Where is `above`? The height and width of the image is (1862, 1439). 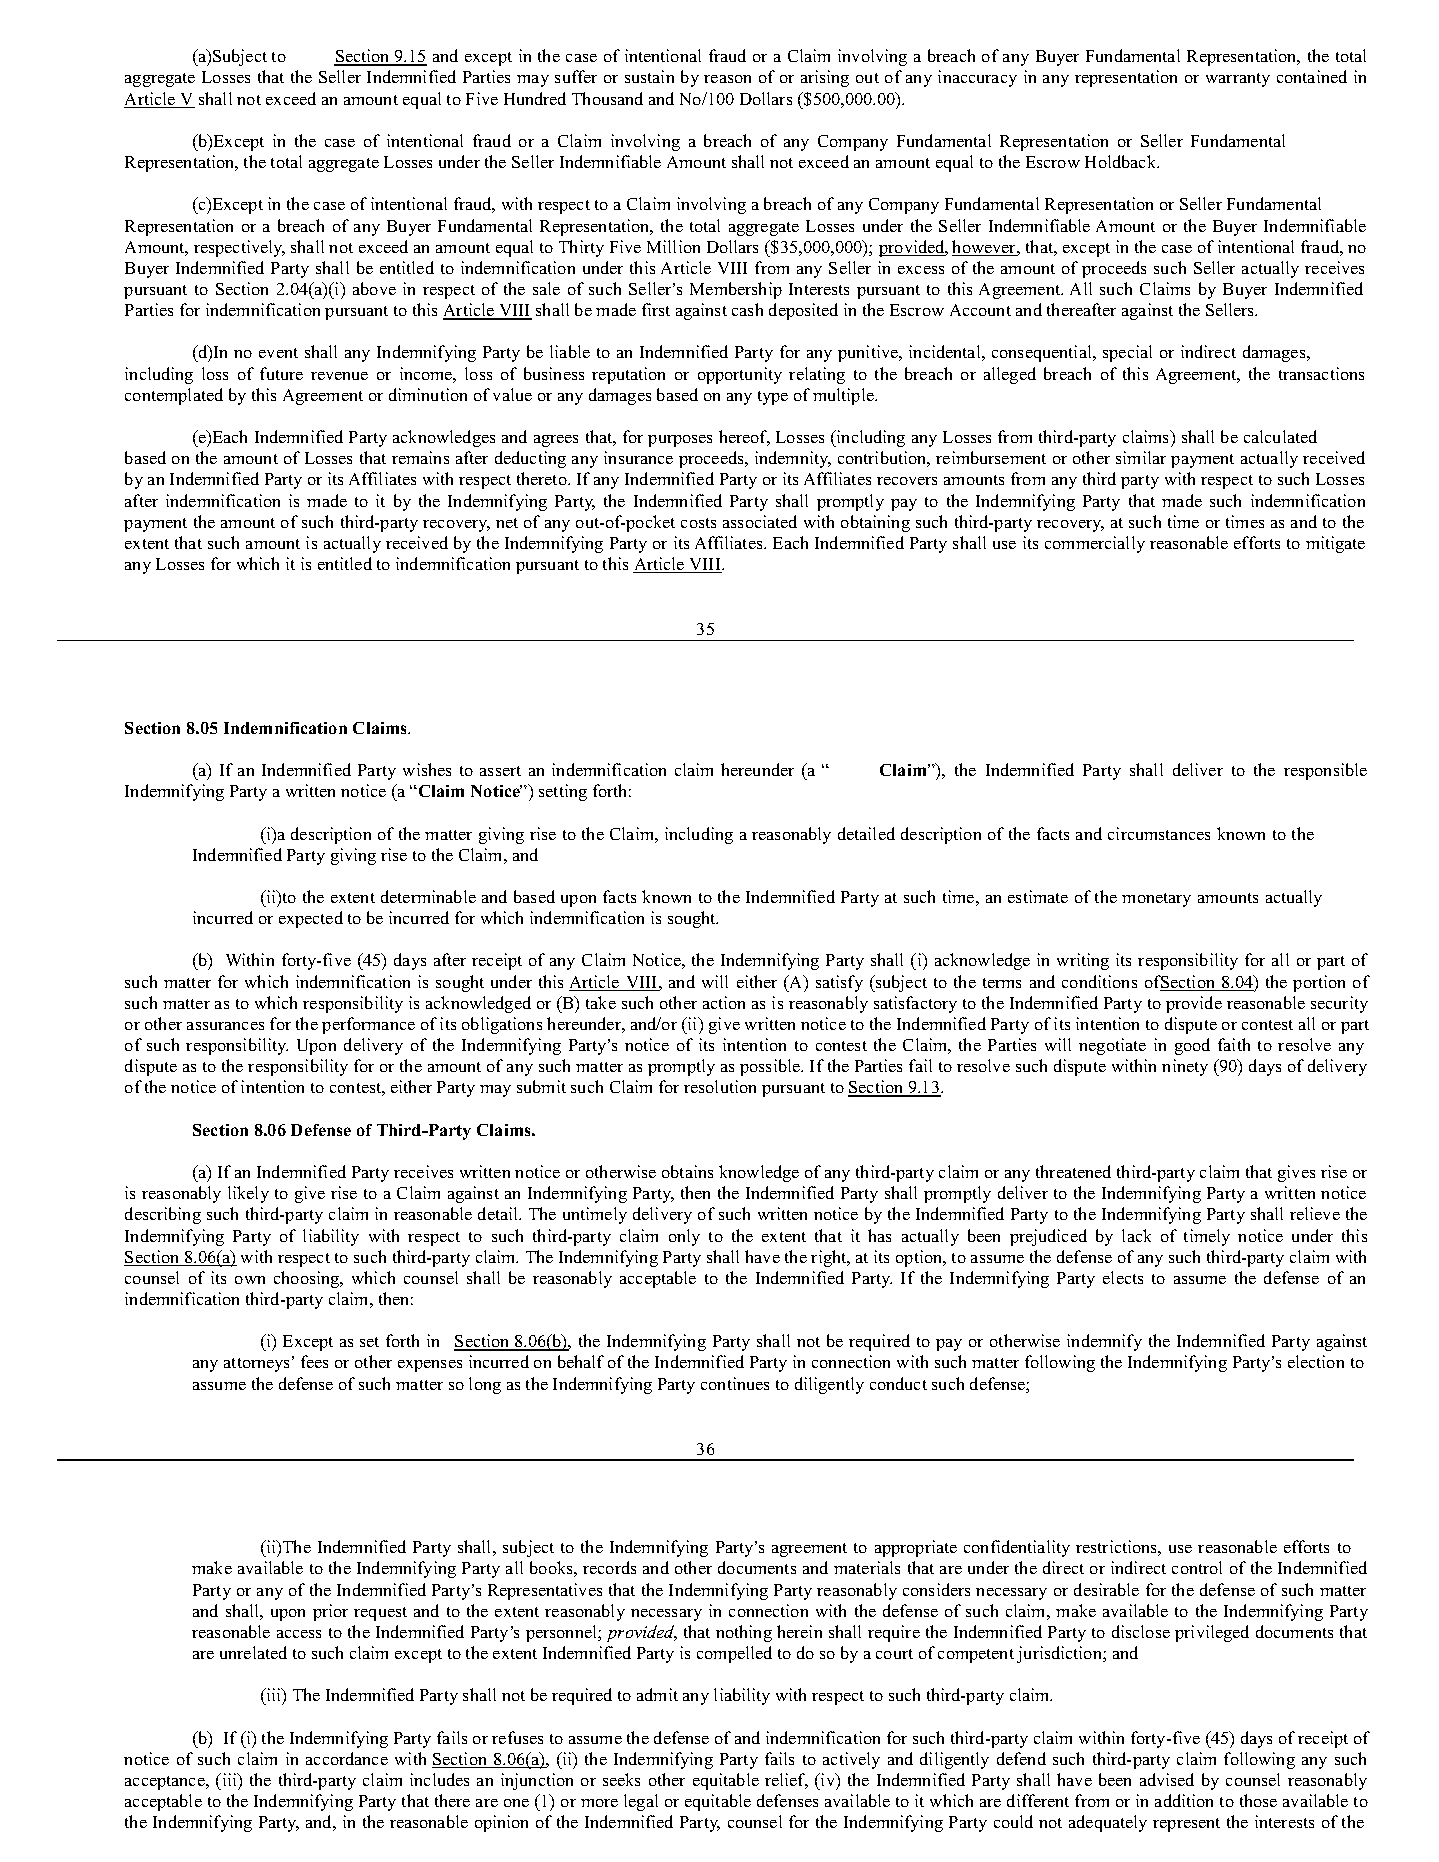 above is located at coordinates (374, 288).
